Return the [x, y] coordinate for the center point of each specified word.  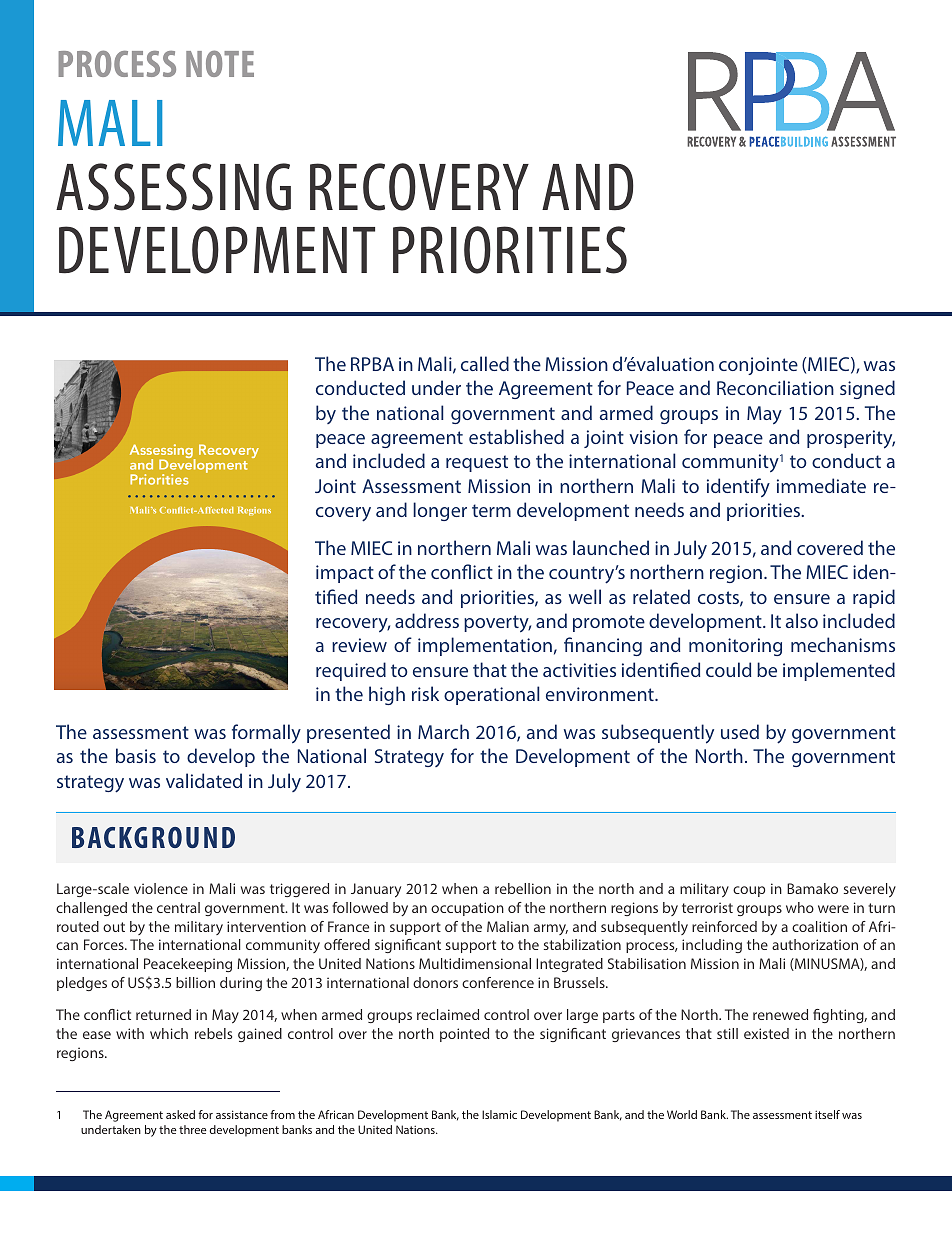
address [427, 620]
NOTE [220, 63]
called [485, 363]
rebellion [523, 888]
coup [749, 891]
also [802, 620]
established [516, 436]
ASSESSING [173, 187]
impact [345, 574]
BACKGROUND [153, 837]
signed [867, 389]
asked [180, 1114]
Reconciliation [775, 387]
